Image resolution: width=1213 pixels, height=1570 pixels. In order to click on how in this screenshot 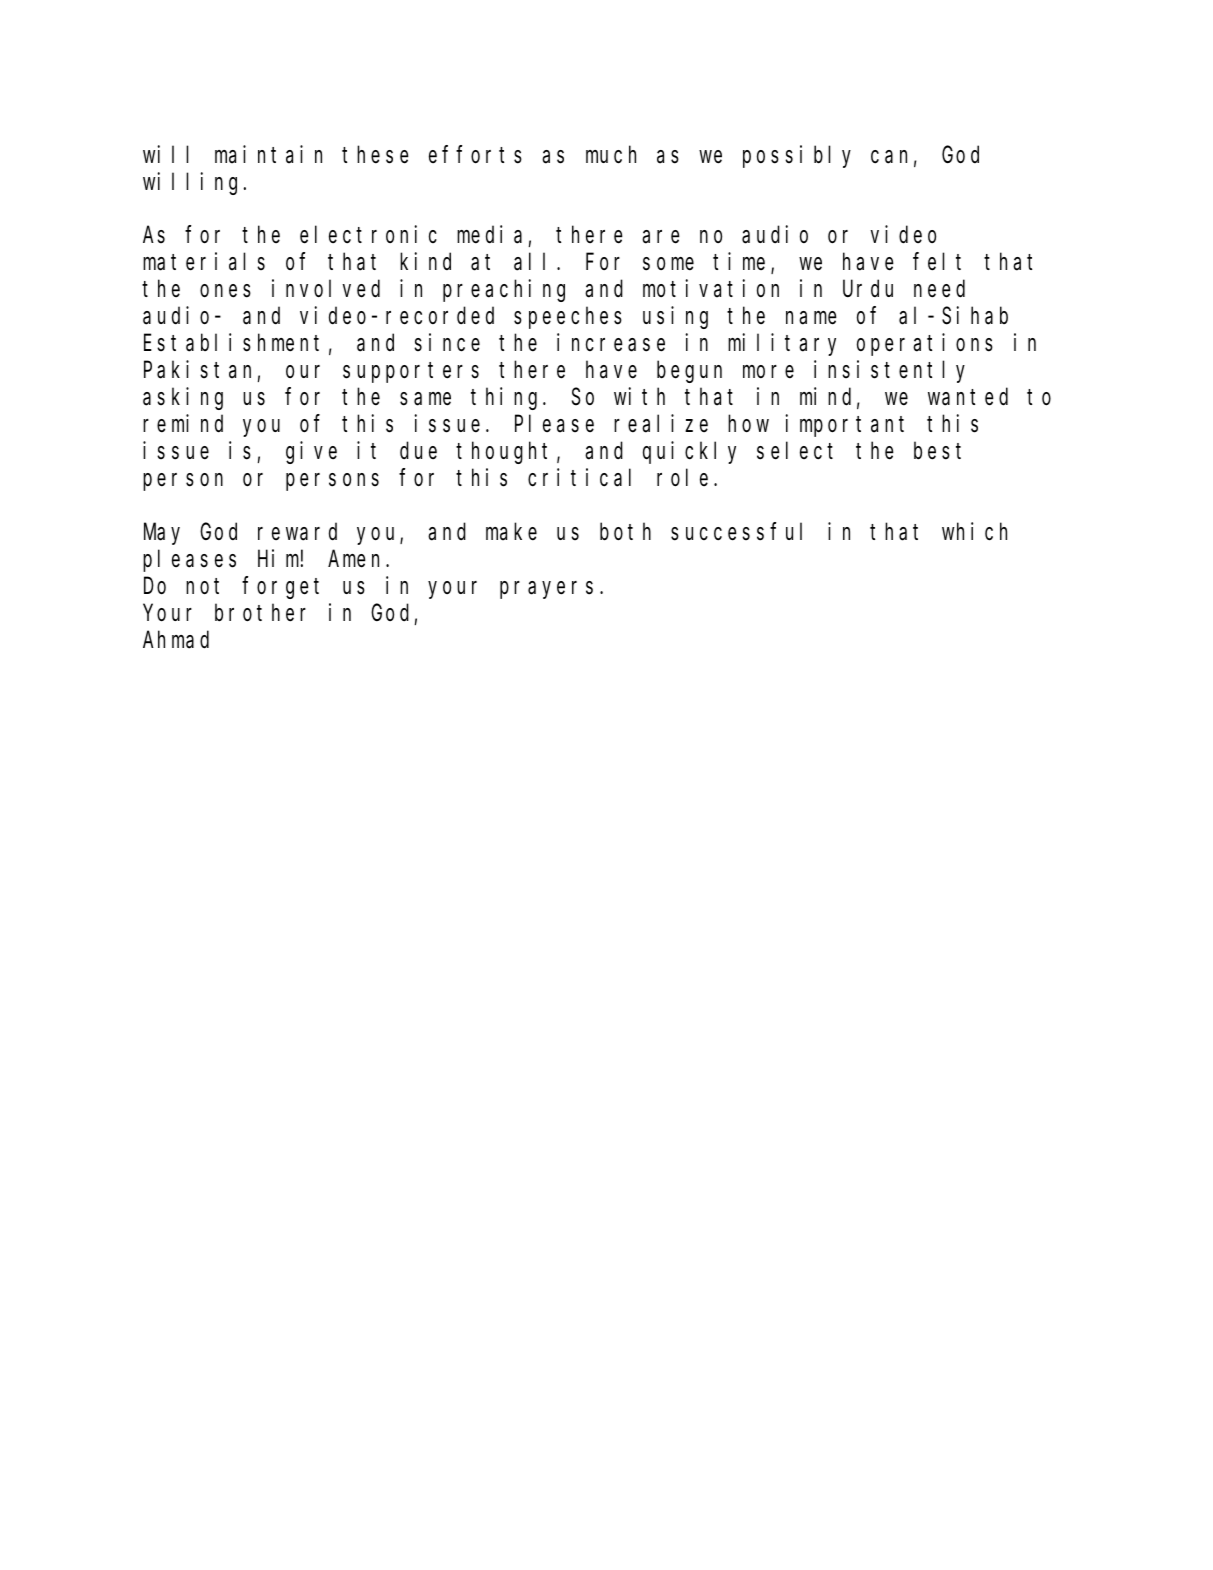, I will do `click(748, 424)`.
